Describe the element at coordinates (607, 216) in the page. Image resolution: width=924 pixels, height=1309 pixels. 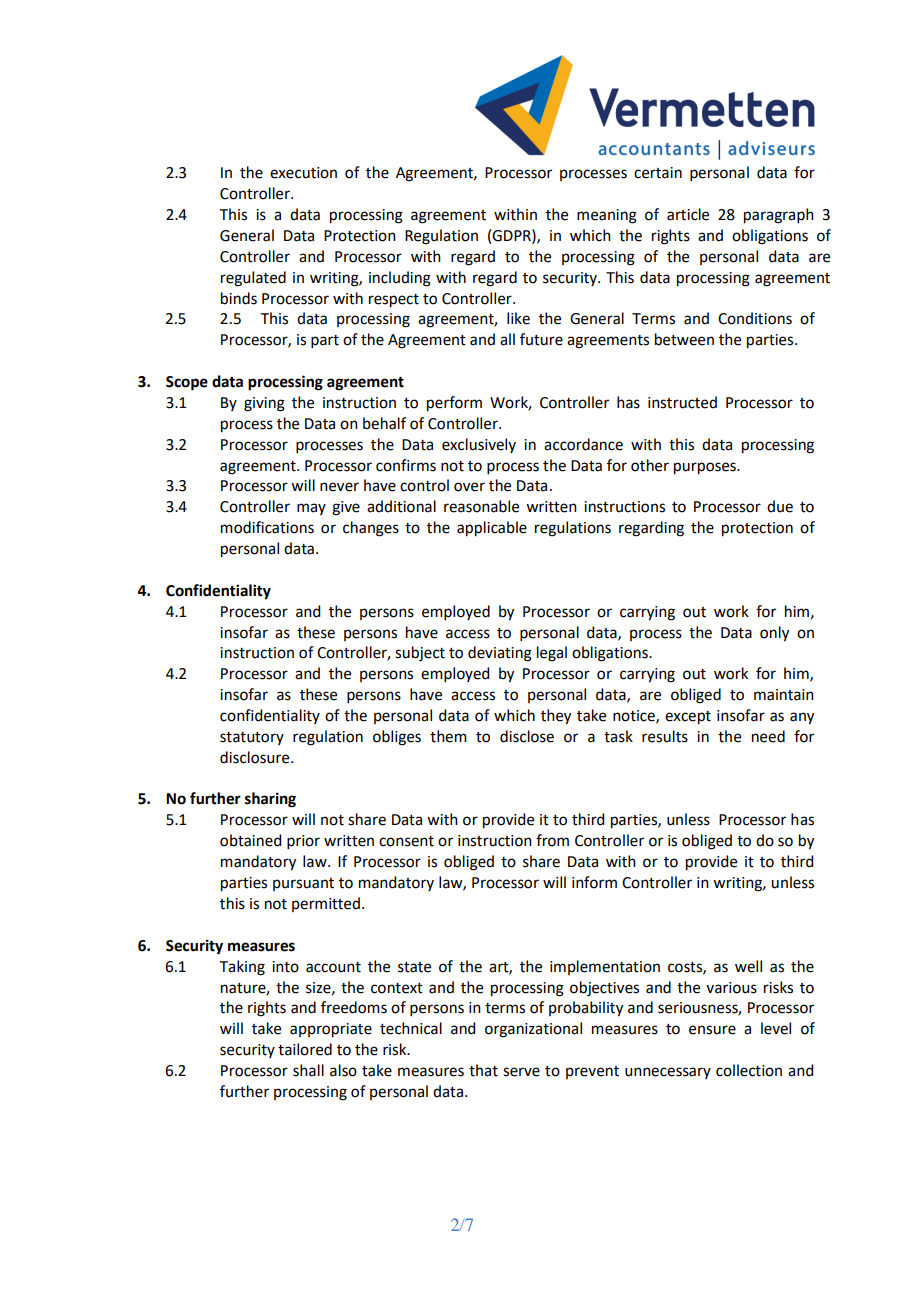
I see `meaning` at that location.
